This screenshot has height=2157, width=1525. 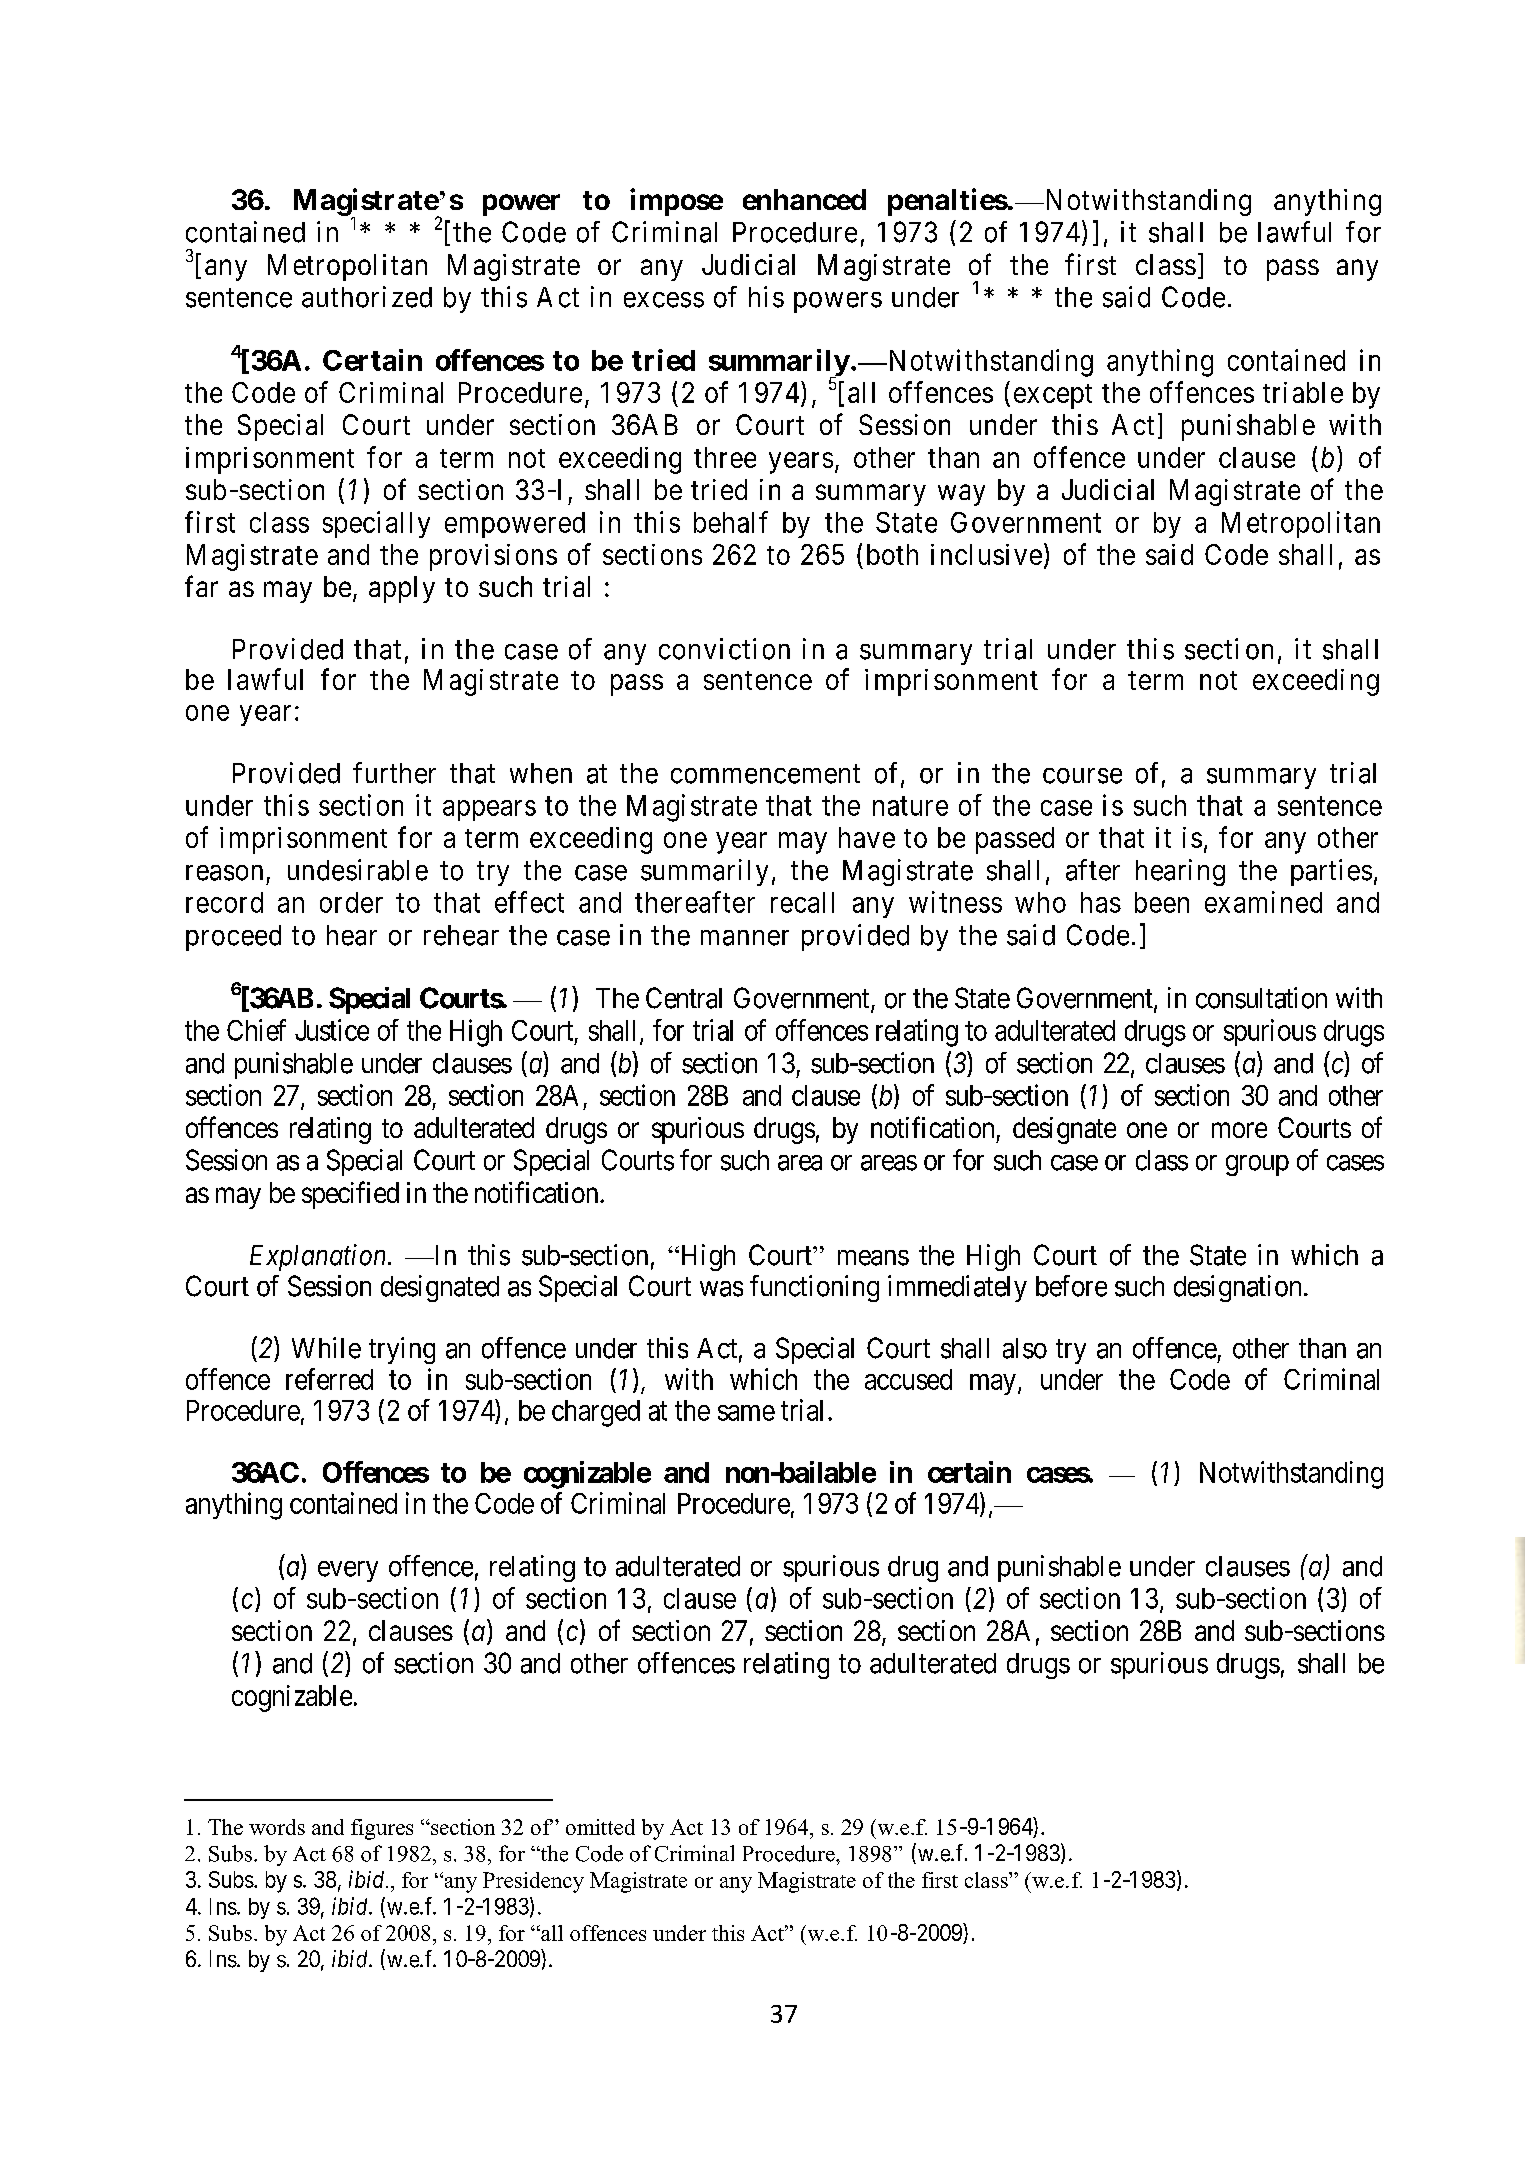 I want to click on consultation, so click(x=1261, y=998).
